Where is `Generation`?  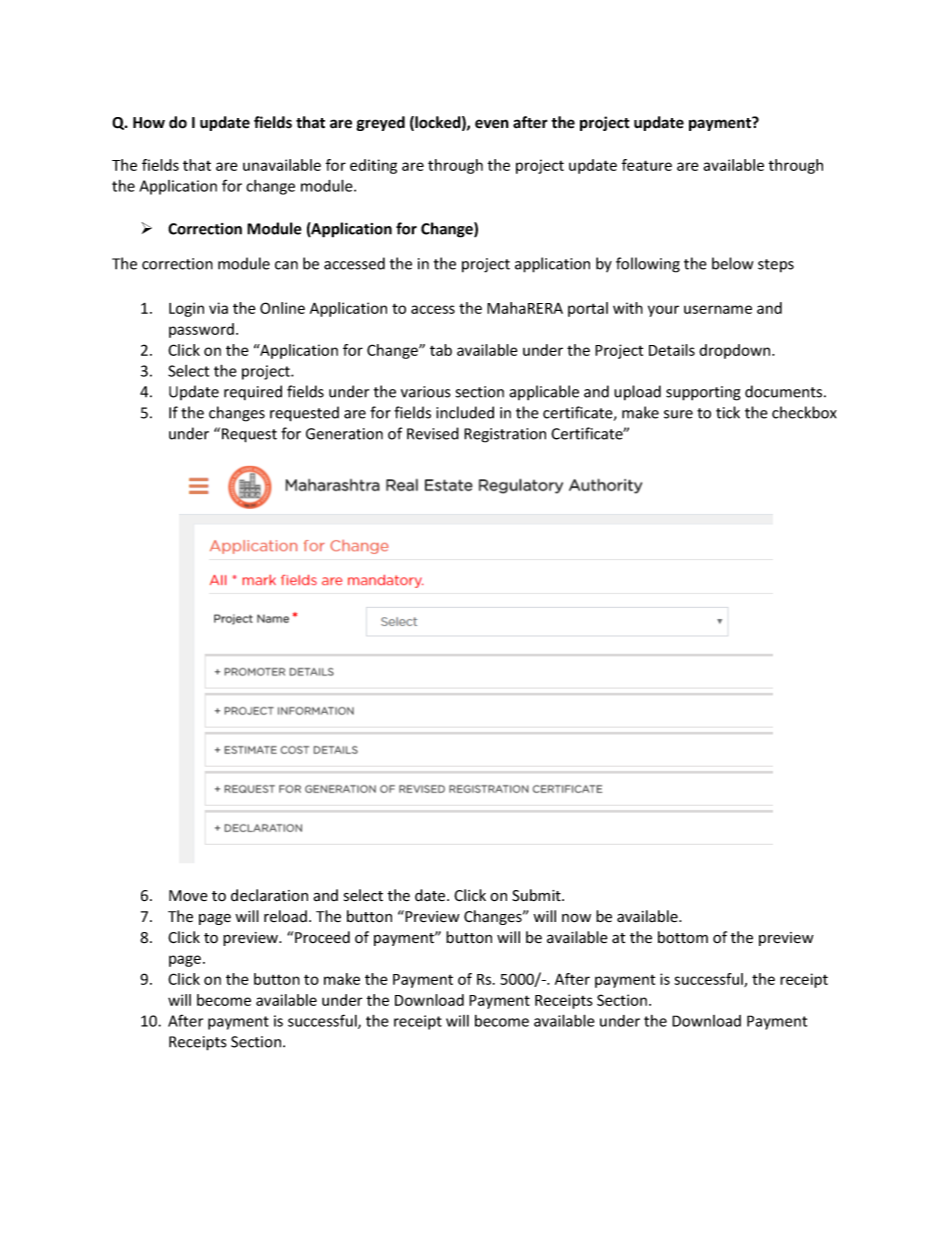
Generation is located at coordinates (344, 434).
